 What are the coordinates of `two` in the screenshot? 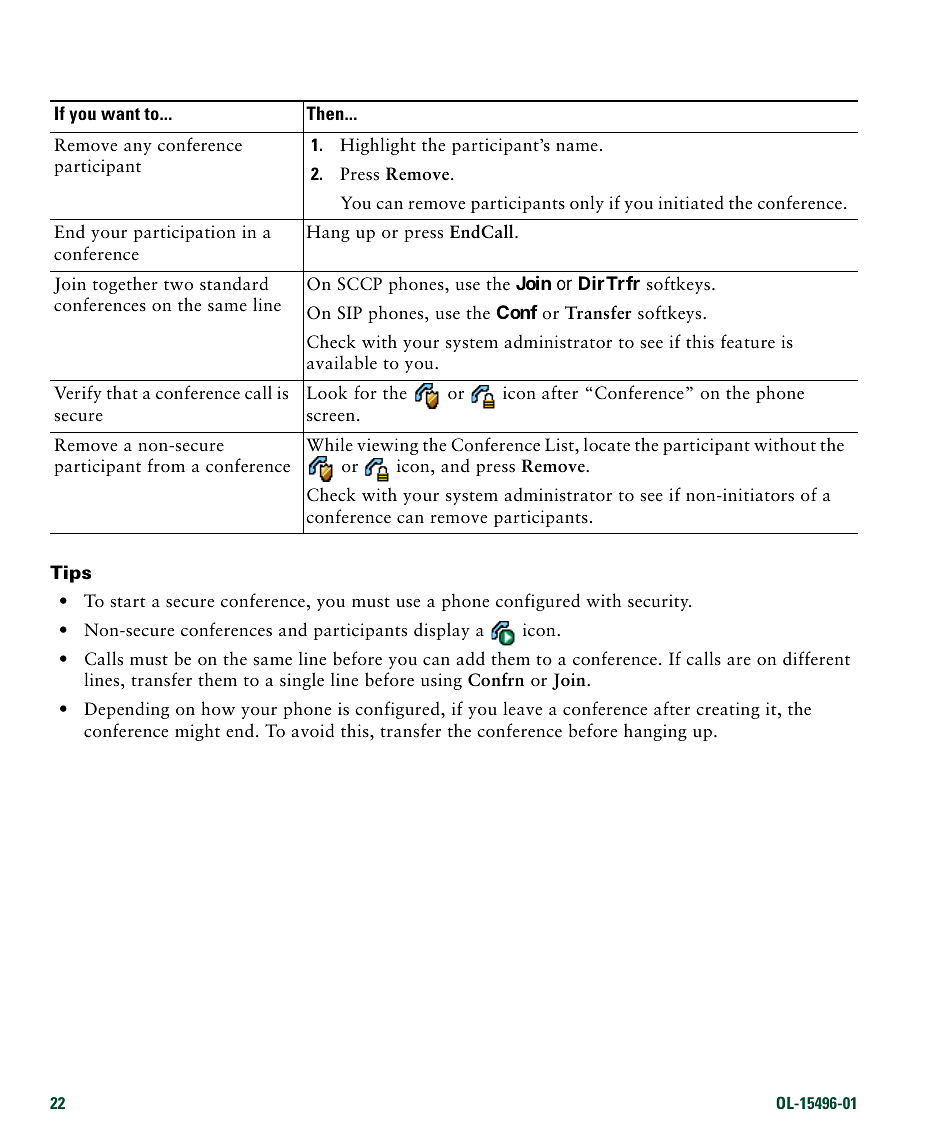 It's located at (178, 285).
